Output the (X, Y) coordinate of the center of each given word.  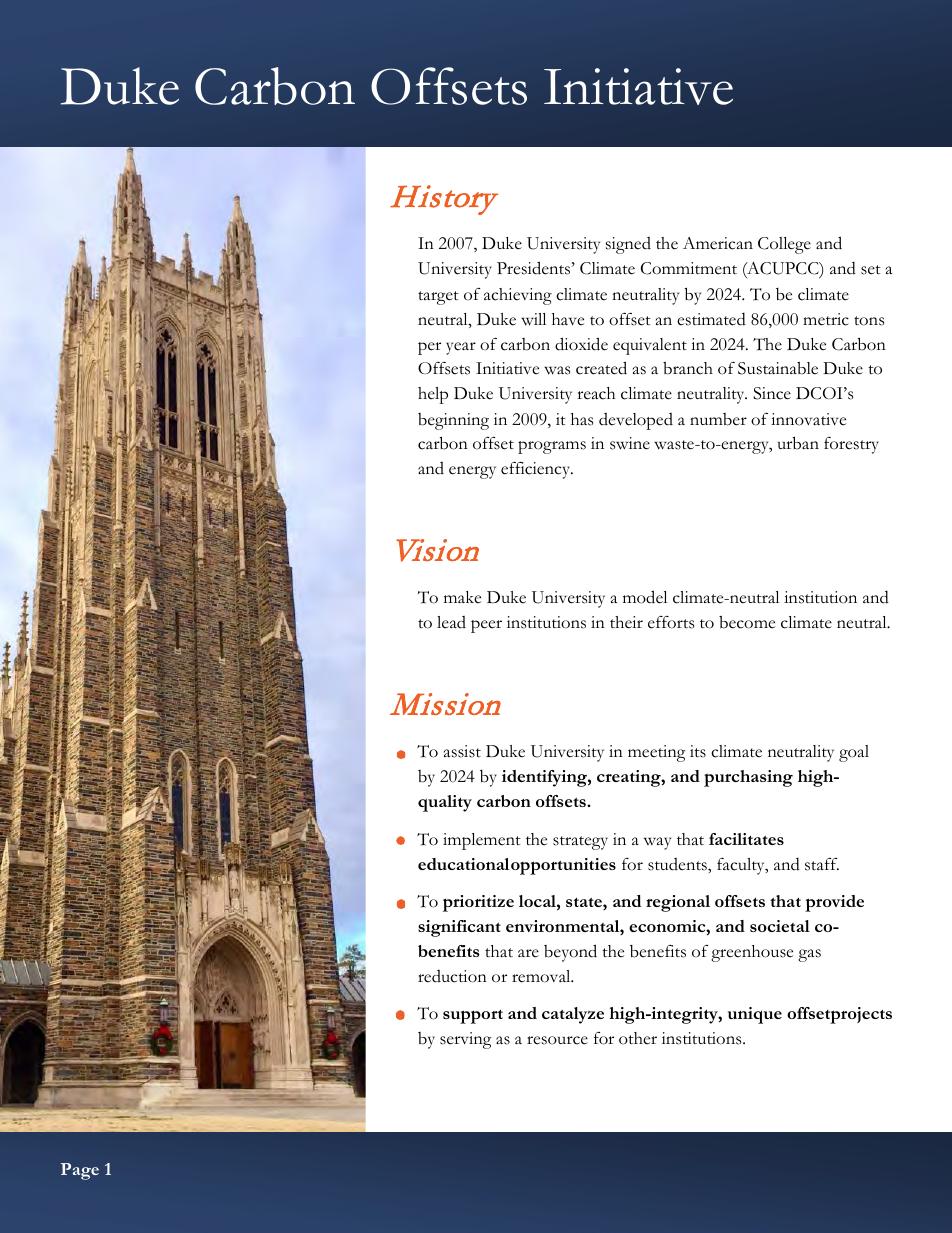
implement (482, 841)
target (438, 298)
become (747, 622)
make (462, 597)
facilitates (746, 839)
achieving (518, 296)
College (784, 245)
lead (451, 622)
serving (466, 1040)
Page (80, 1171)
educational (463, 864)
